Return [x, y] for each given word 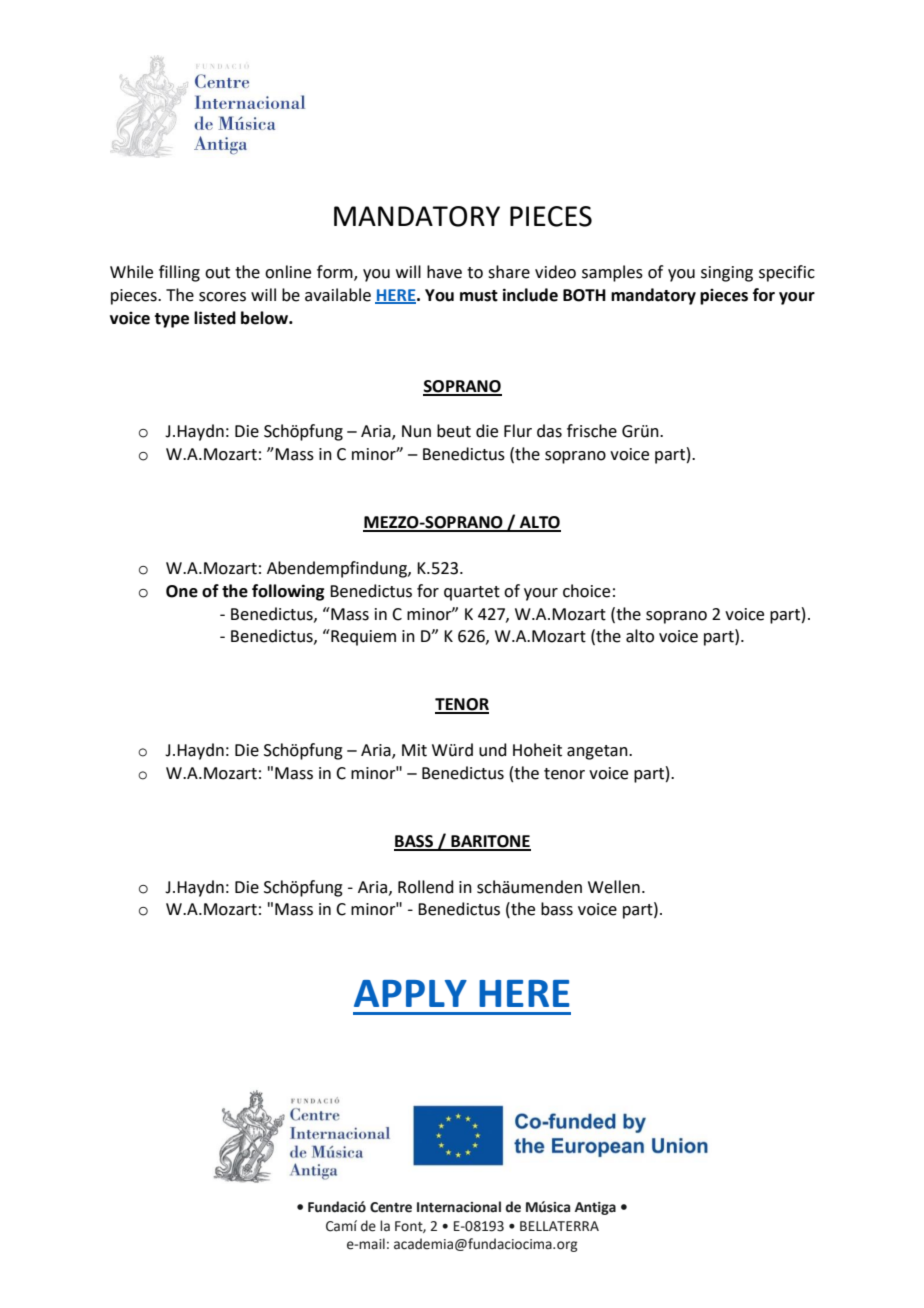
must [479, 296]
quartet [472, 593]
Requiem [362, 637]
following [288, 592]
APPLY [410, 993]
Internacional [459, 1207]
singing [727, 274]
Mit [414, 750]
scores [222, 297]
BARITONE [490, 842]
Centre [391, 1207]
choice [586, 591]
